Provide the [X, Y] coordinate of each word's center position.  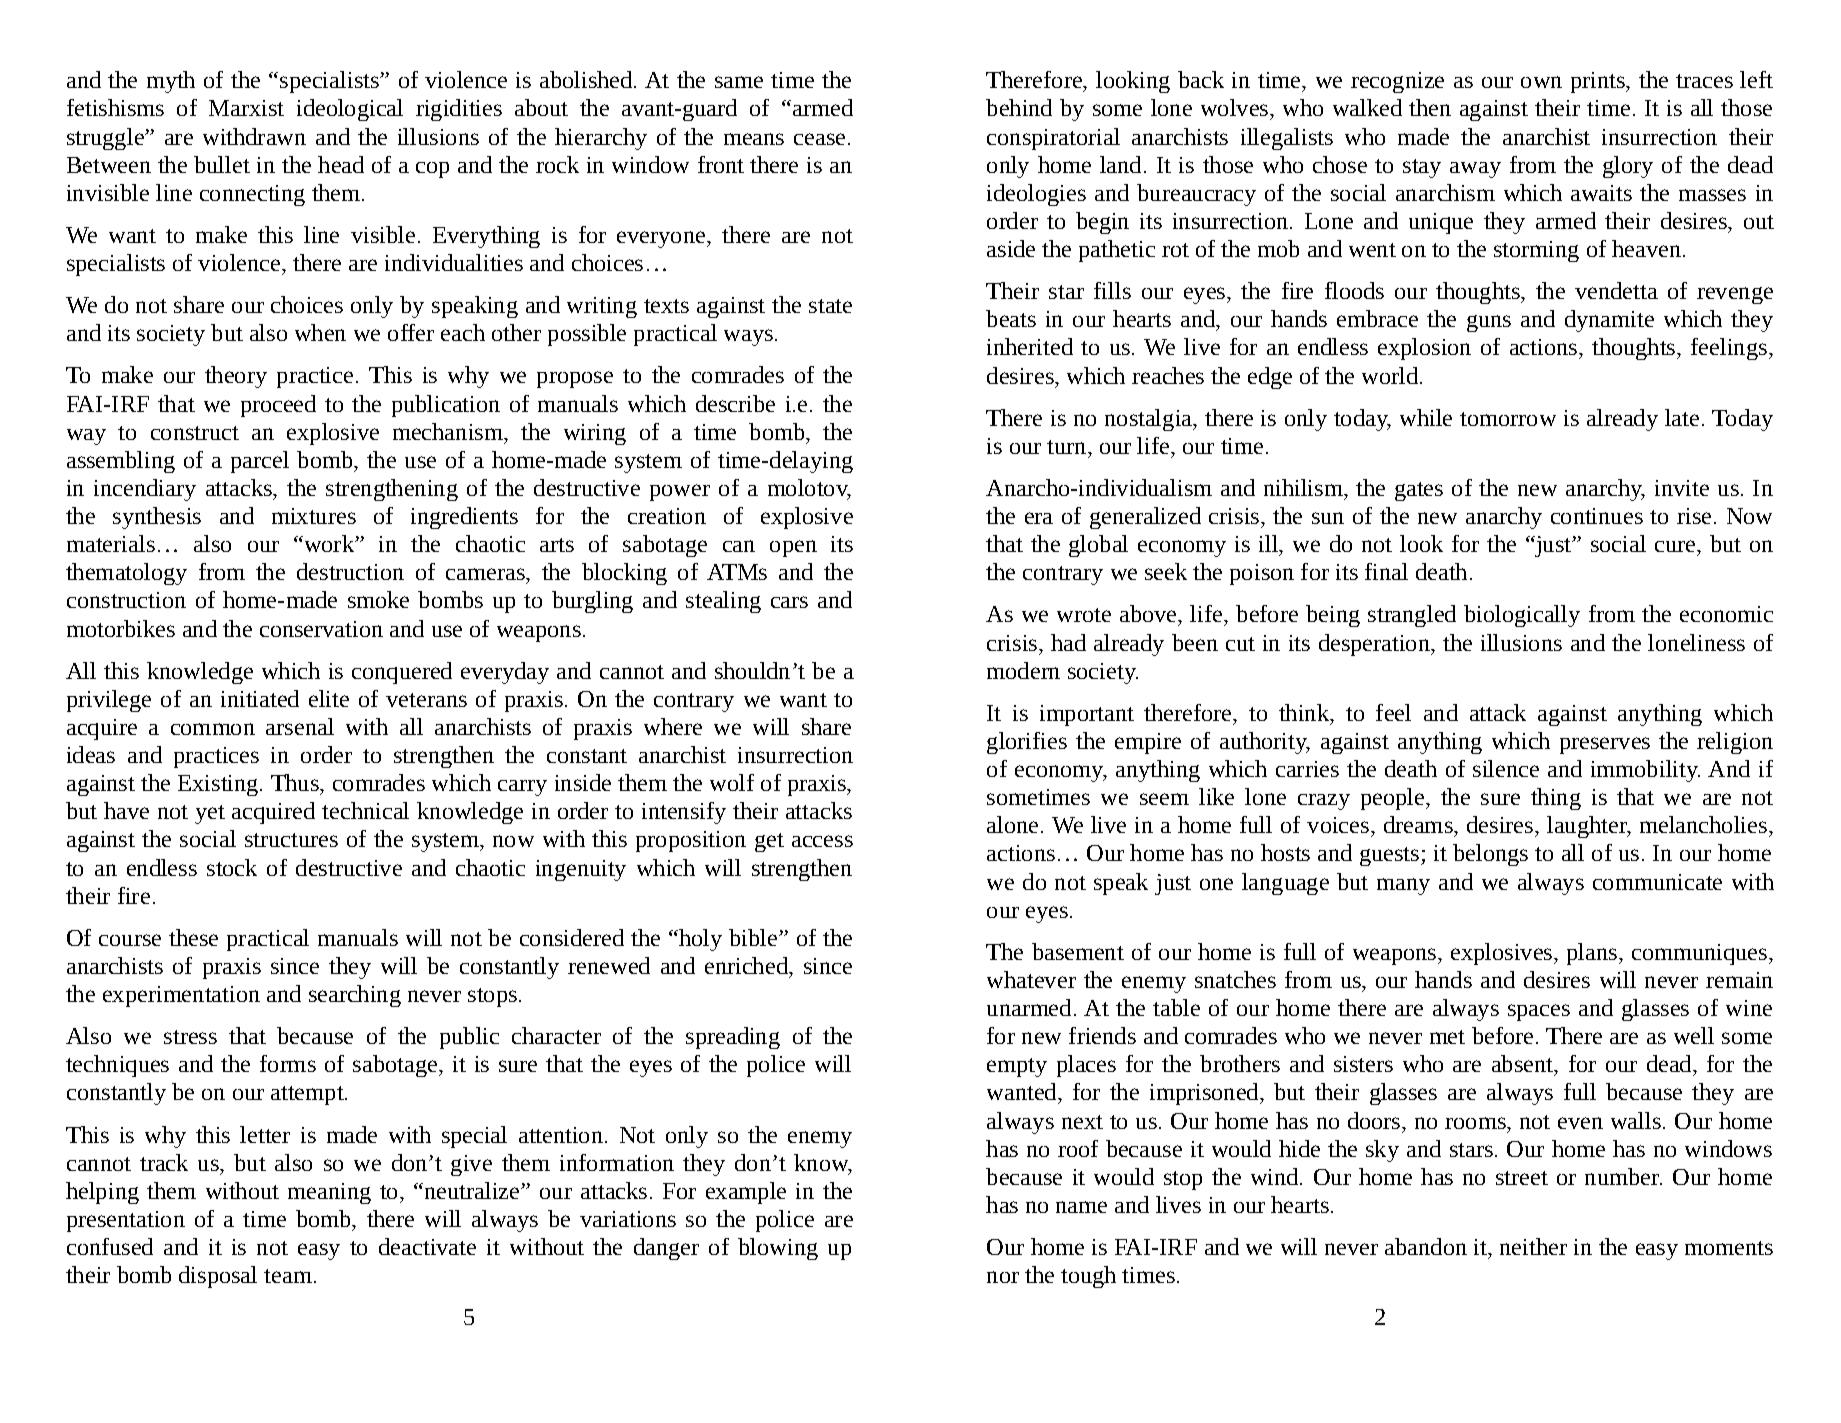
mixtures [314, 516]
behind [1019, 107]
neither [1533, 1246]
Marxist [246, 108]
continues [1597, 516]
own [1541, 82]
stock [232, 867]
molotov [809, 489]
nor [1003, 1277]
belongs [1490, 855]
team [288, 1276]
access [822, 841]
